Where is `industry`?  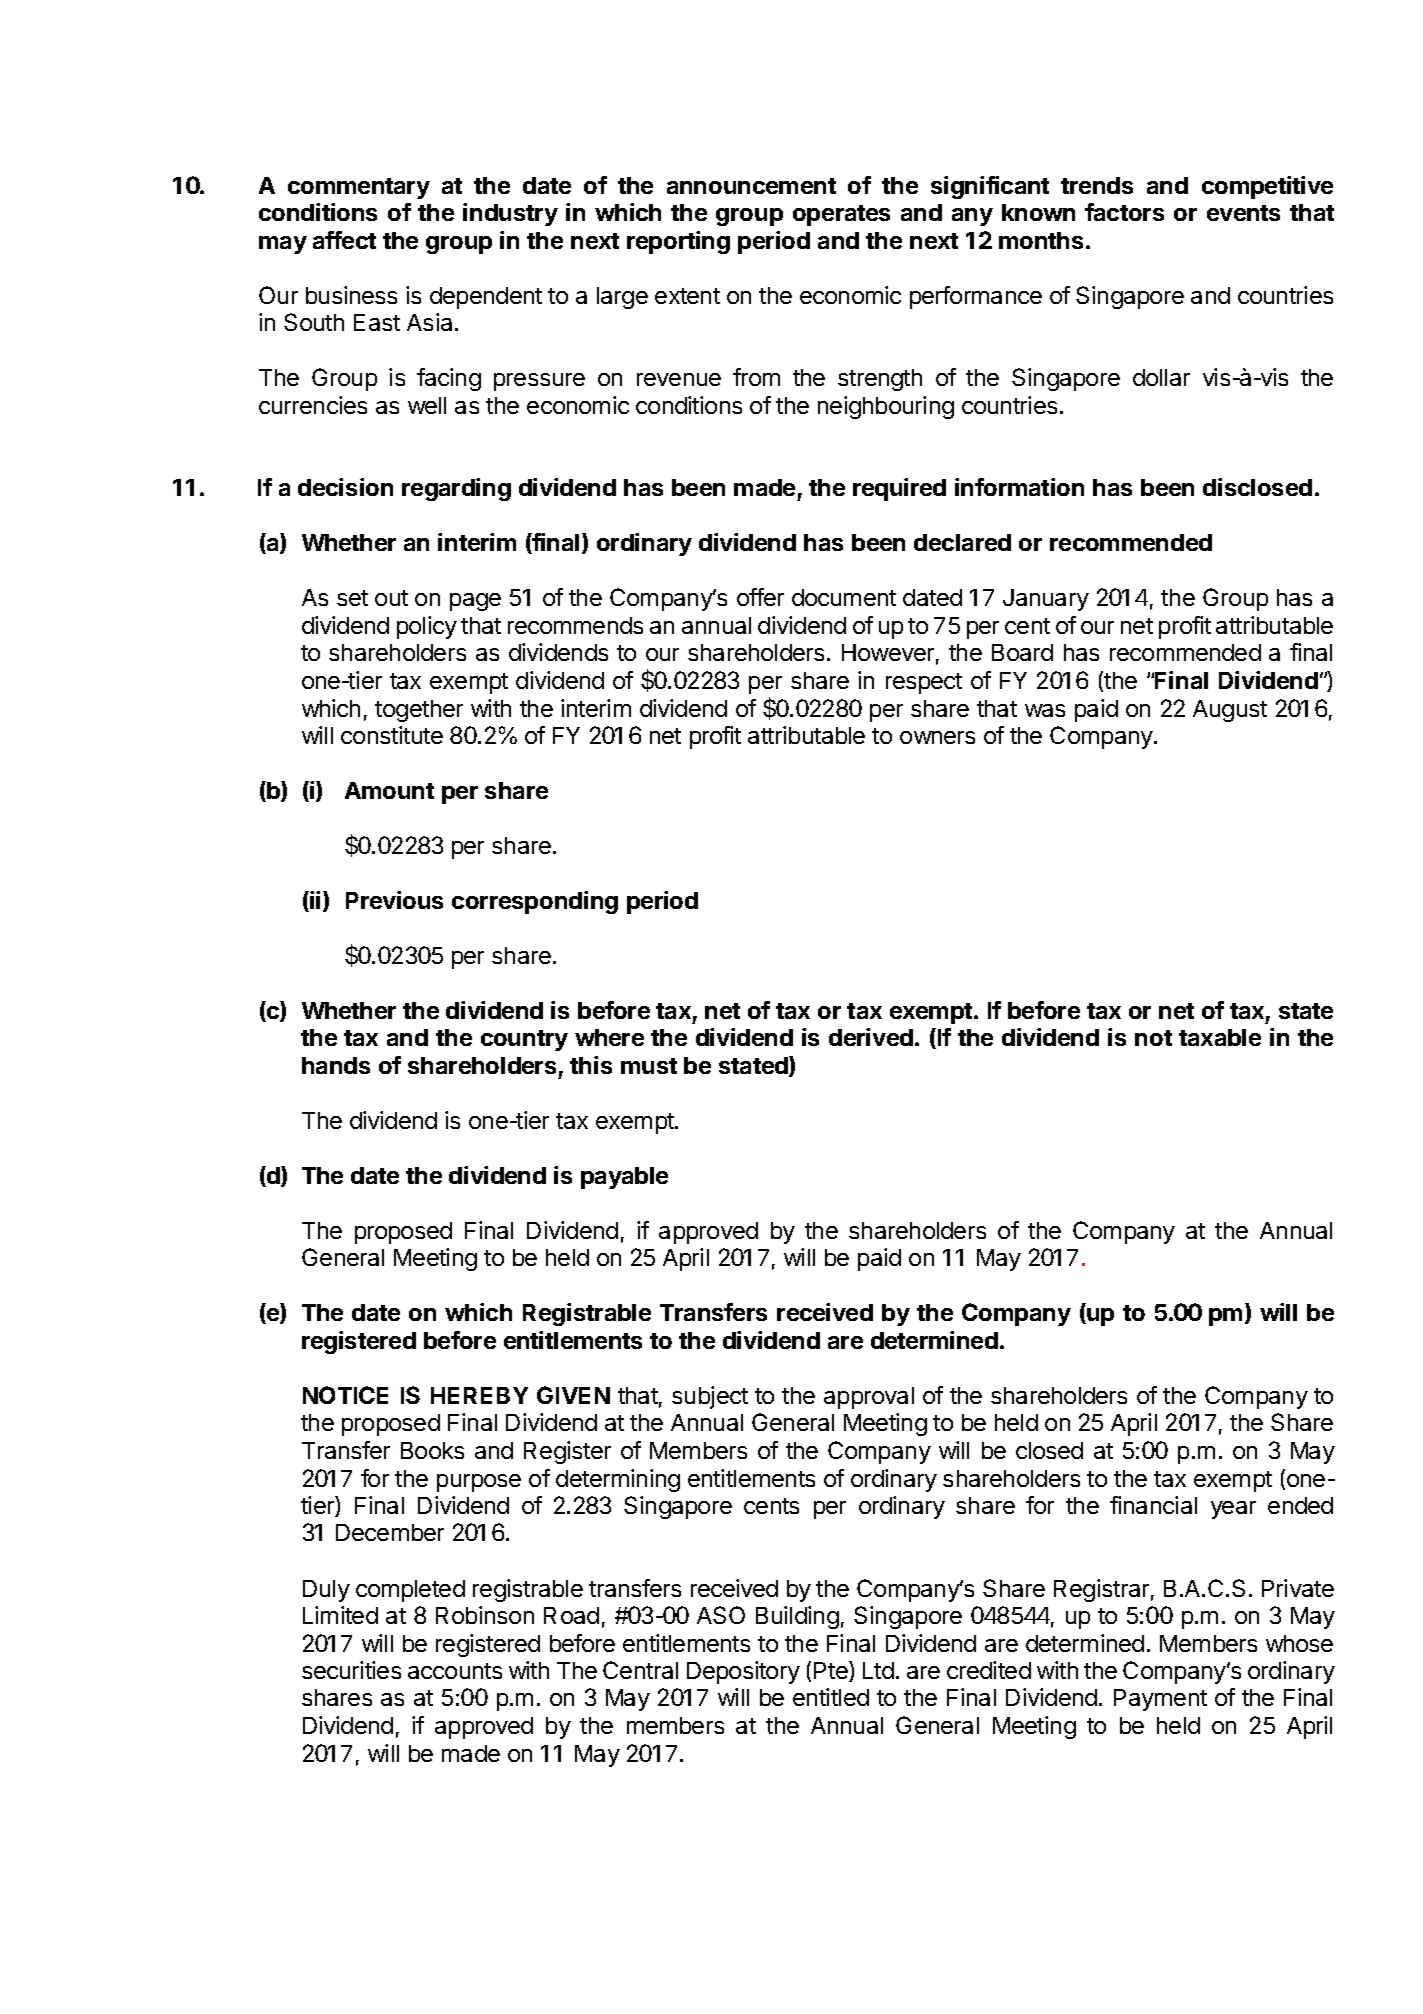 industry is located at coordinates (510, 214).
